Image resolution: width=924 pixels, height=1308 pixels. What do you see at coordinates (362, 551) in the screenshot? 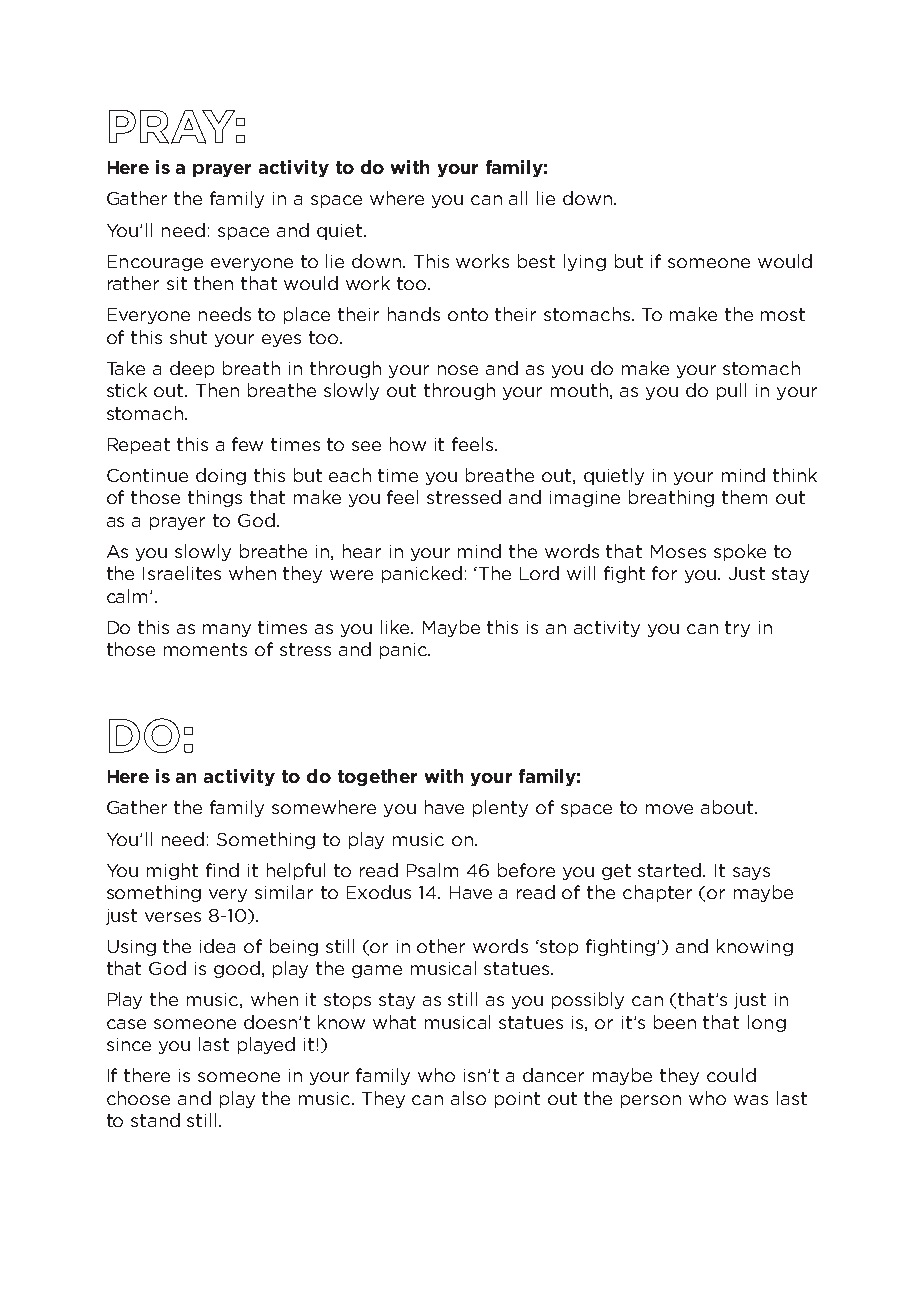
I see `hear` at bounding box center [362, 551].
